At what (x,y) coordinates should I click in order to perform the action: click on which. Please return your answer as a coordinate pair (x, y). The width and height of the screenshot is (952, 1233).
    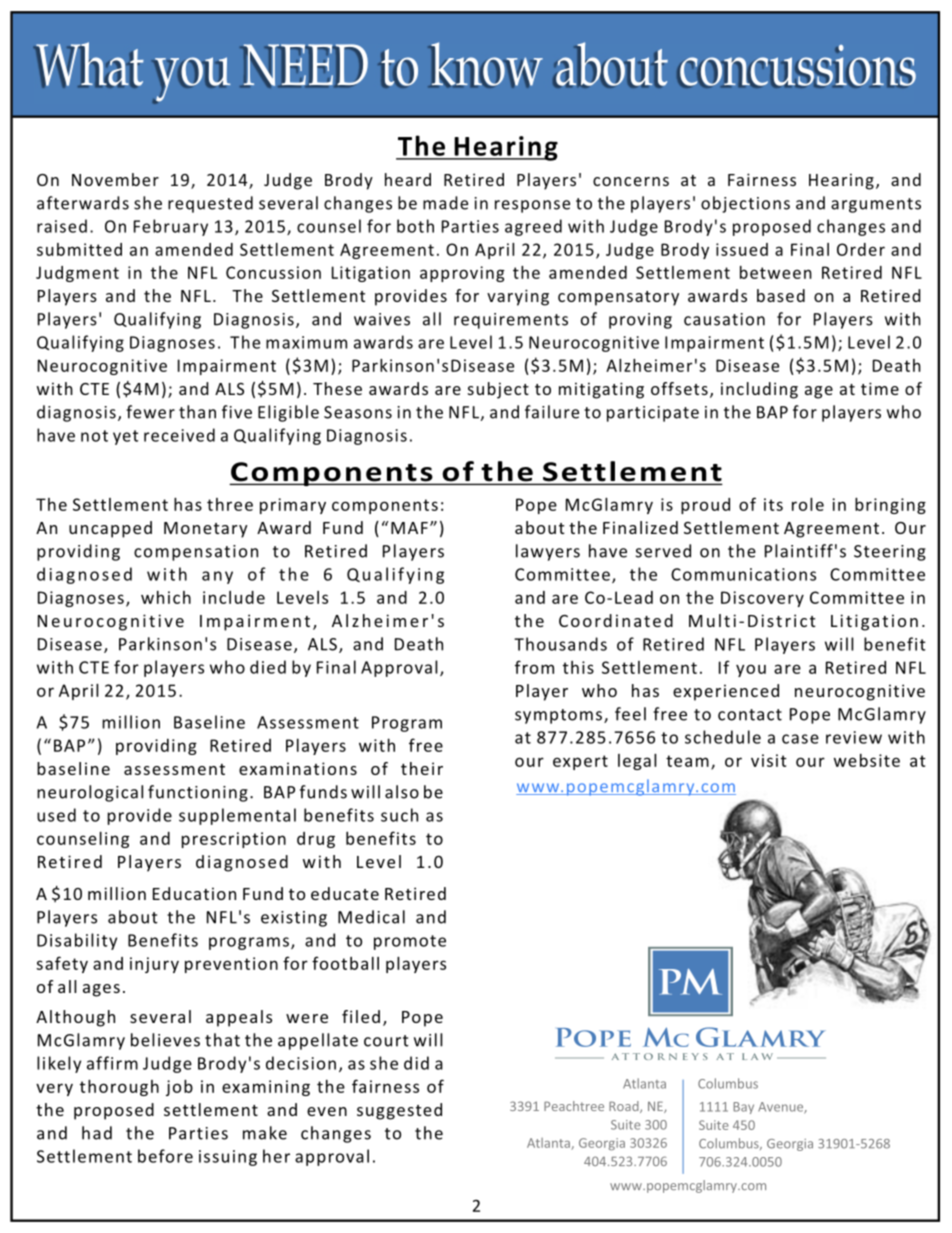
    Looking at the image, I should click on (166, 597).
